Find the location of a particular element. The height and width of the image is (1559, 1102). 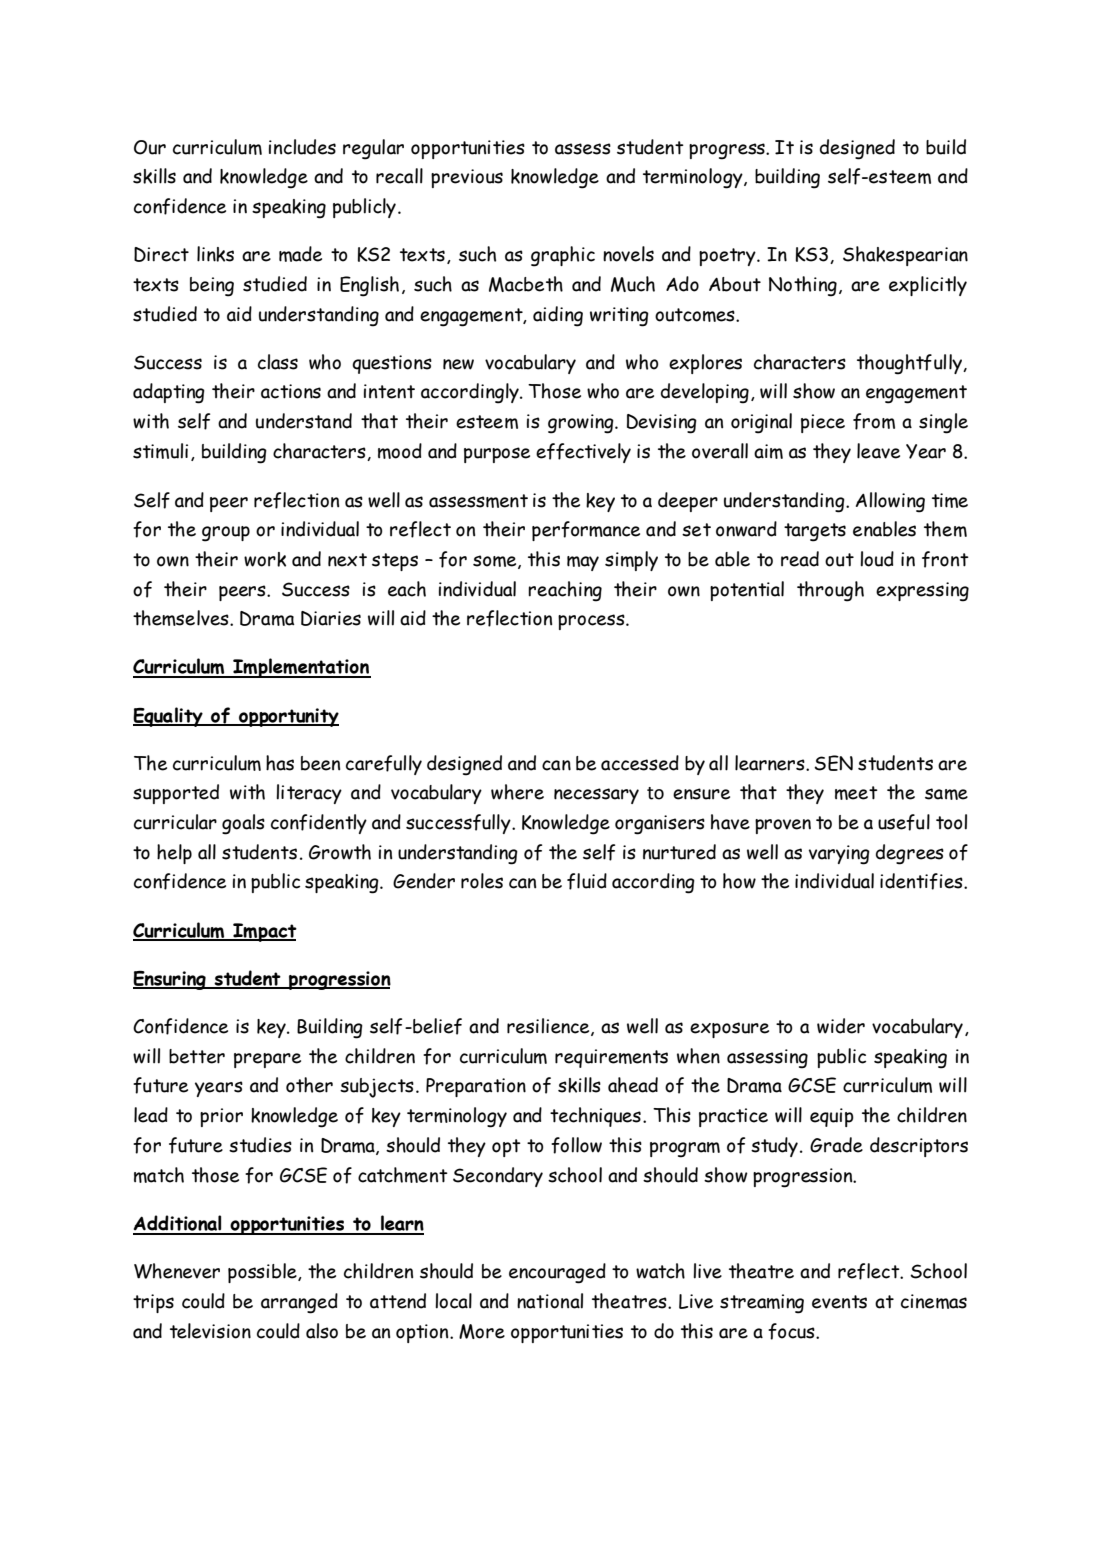

Shakespearian is located at coordinates (905, 256).
